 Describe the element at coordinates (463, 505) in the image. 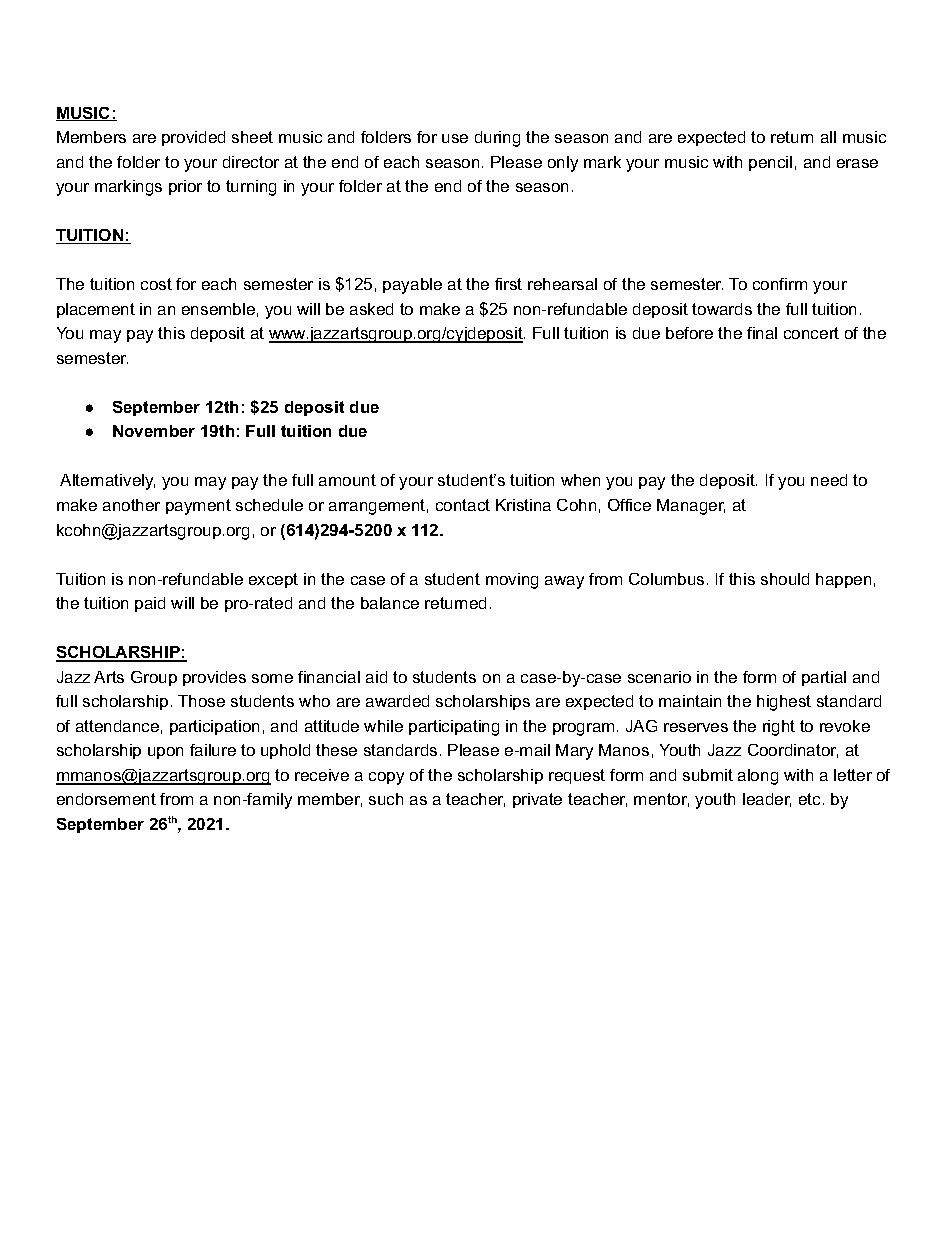

I see `contact` at that location.
